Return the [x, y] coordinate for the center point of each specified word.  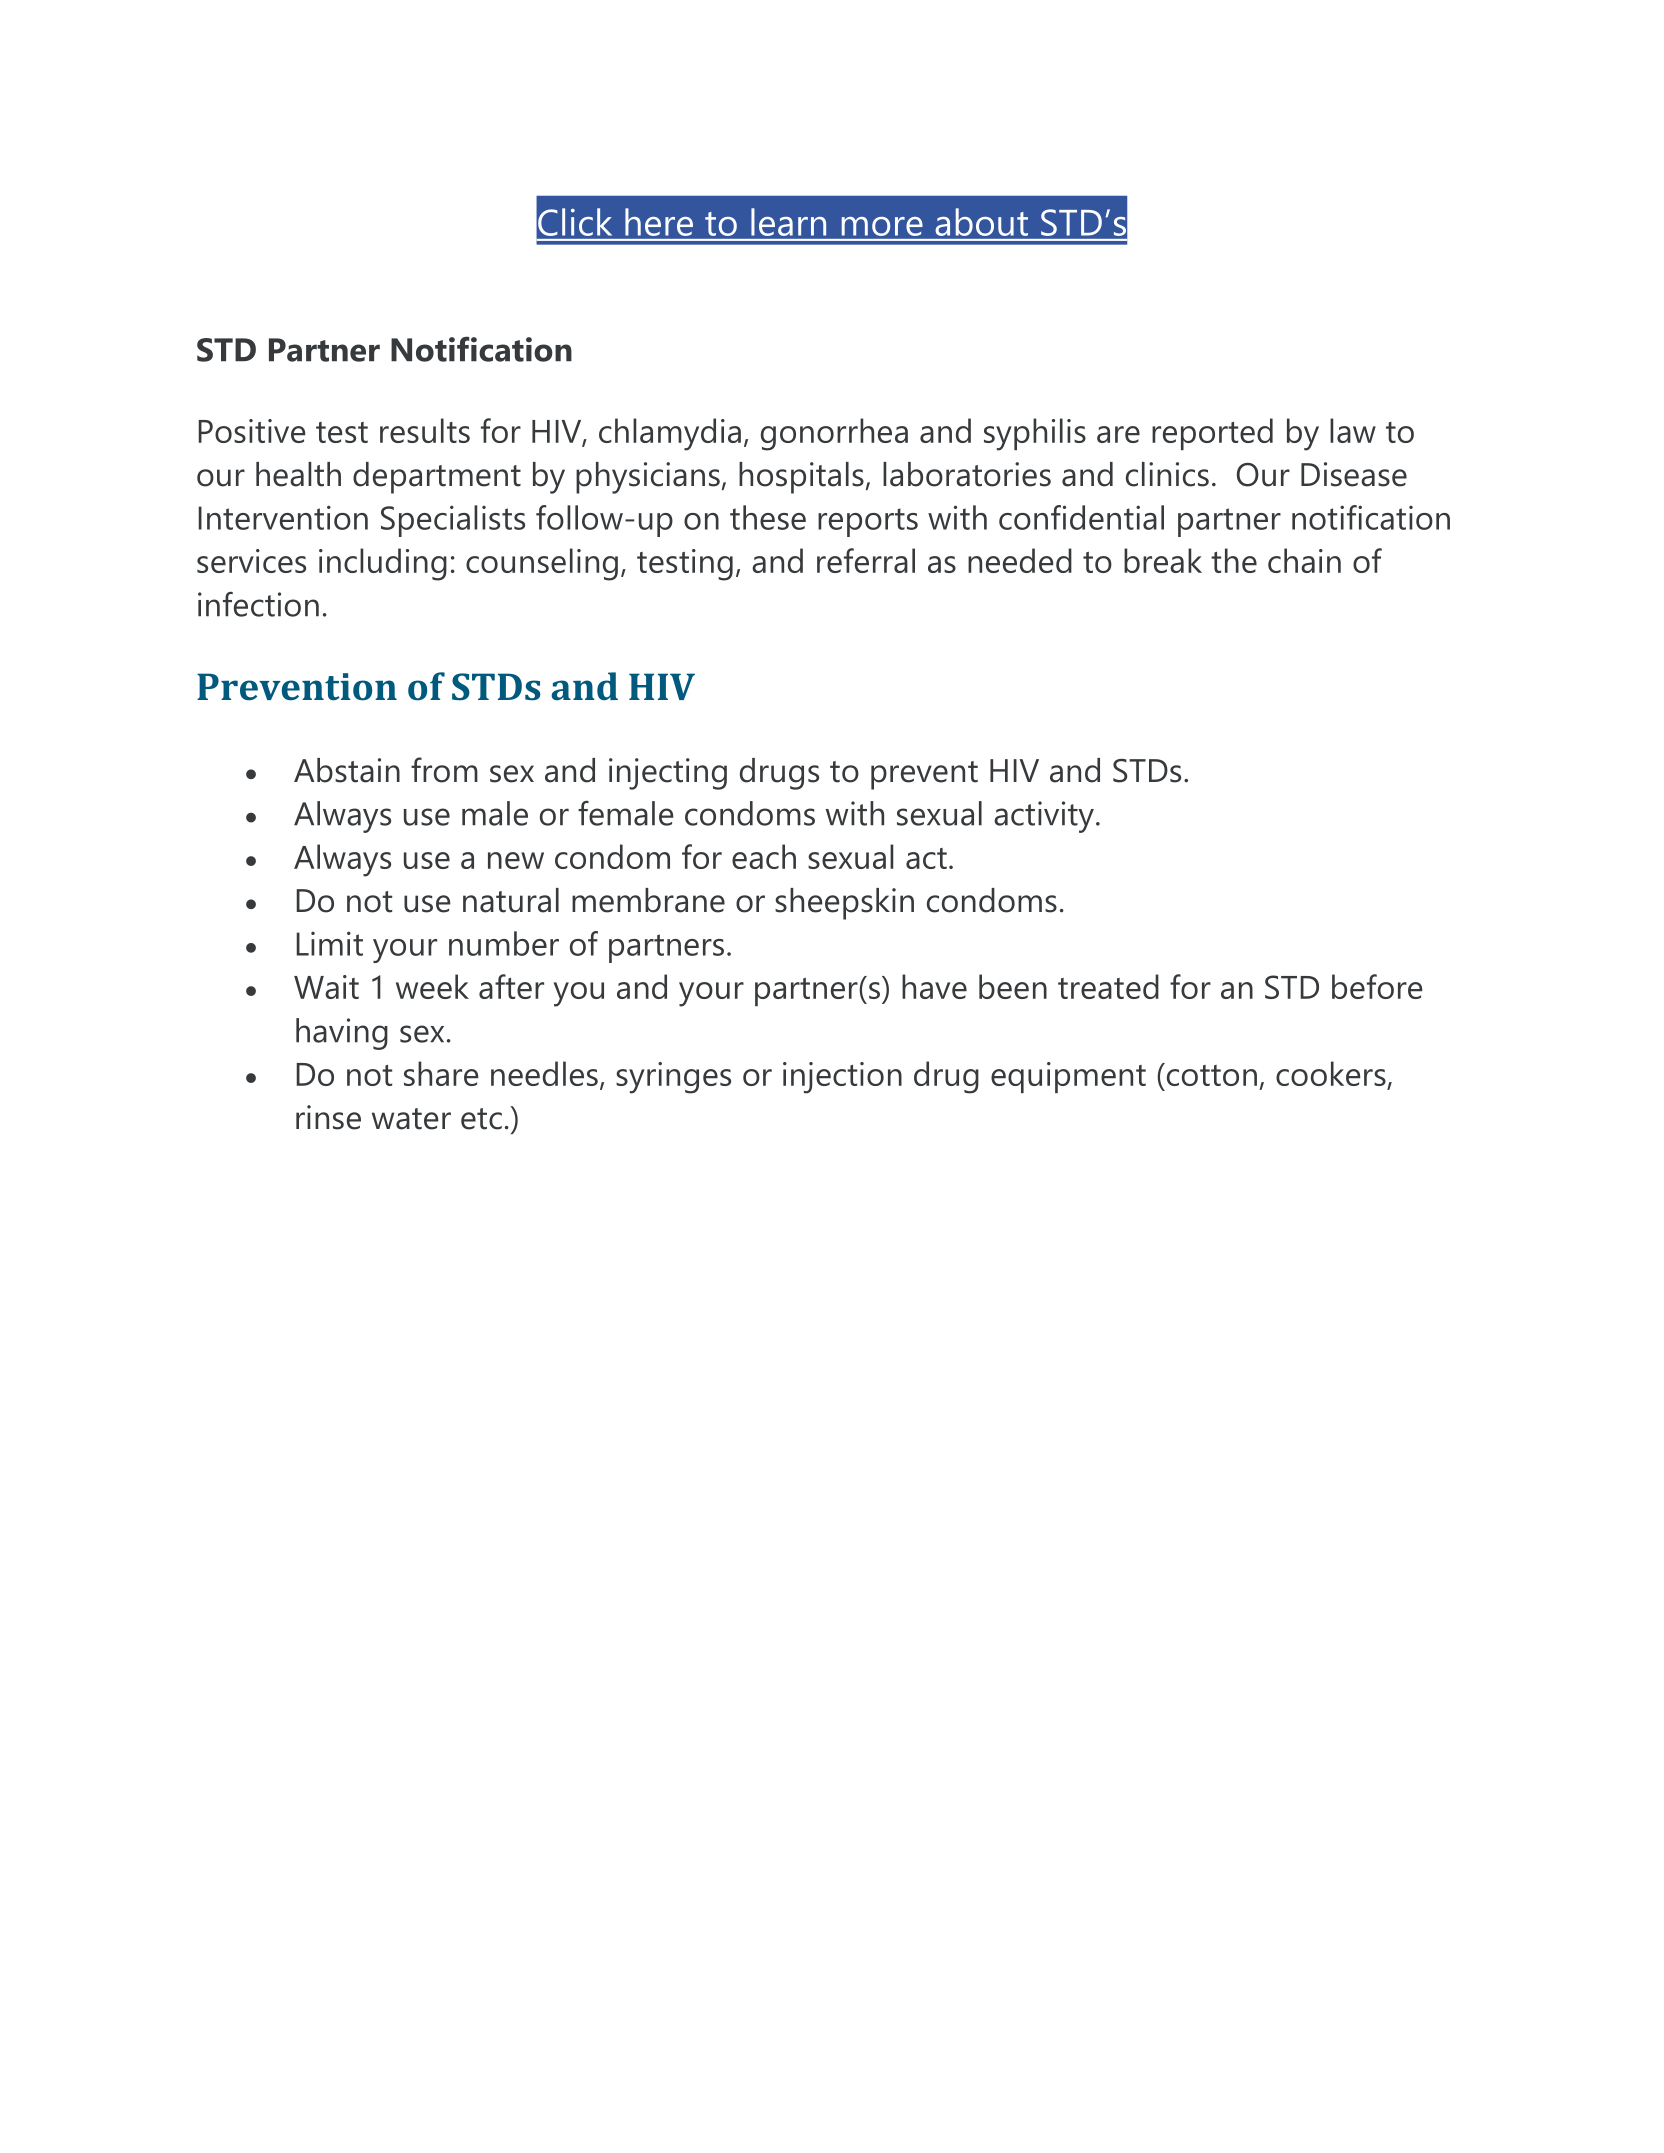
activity [1044, 817]
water [411, 1119]
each [764, 856]
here [659, 222]
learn [788, 222]
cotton [1210, 1074]
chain [1304, 560]
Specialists [453, 521]
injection [842, 1078]
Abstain [347, 770]
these [768, 517]
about [982, 222]
